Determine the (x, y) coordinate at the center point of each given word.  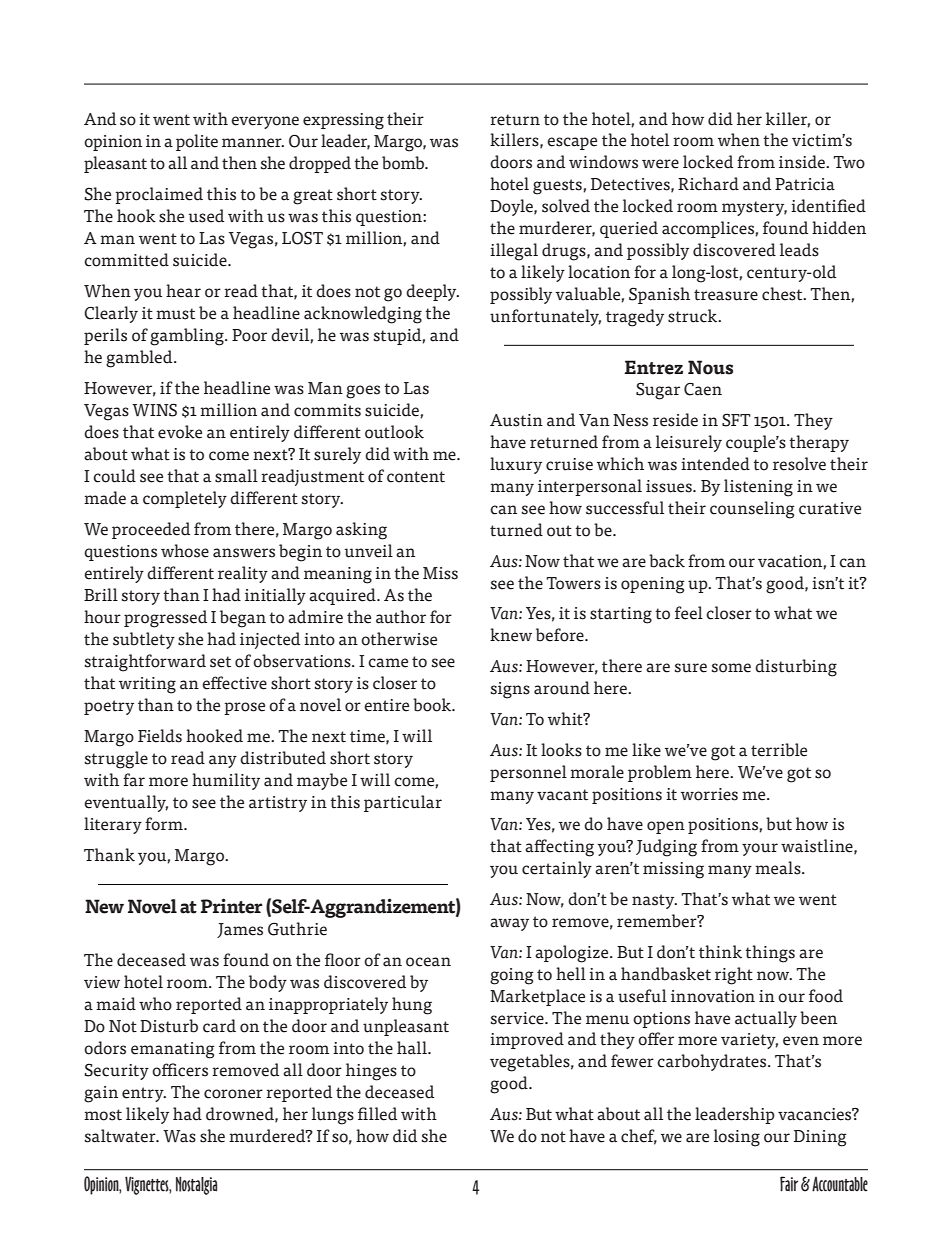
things (770, 954)
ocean (428, 962)
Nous (710, 367)
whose (185, 551)
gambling (188, 337)
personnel (528, 773)
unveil (368, 551)
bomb (404, 163)
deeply (432, 292)
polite (197, 142)
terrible (779, 750)
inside (803, 162)
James (240, 930)
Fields (160, 736)
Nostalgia (196, 1185)
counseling (752, 510)
